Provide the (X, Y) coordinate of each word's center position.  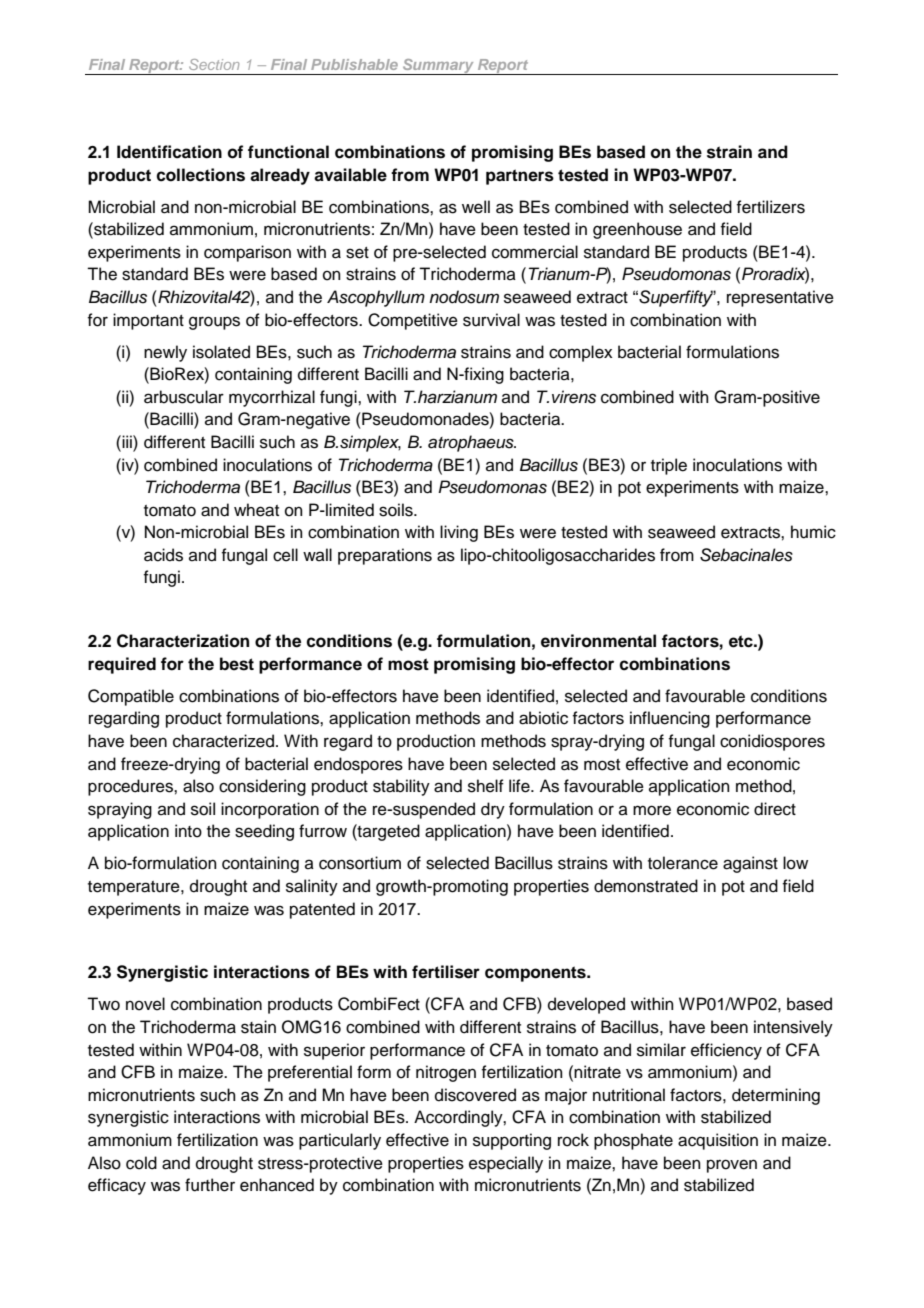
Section (214, 64)
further (210, 1185)
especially (506, 1164)
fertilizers (770, 207)
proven (732, 1166)
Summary (439, 67)
